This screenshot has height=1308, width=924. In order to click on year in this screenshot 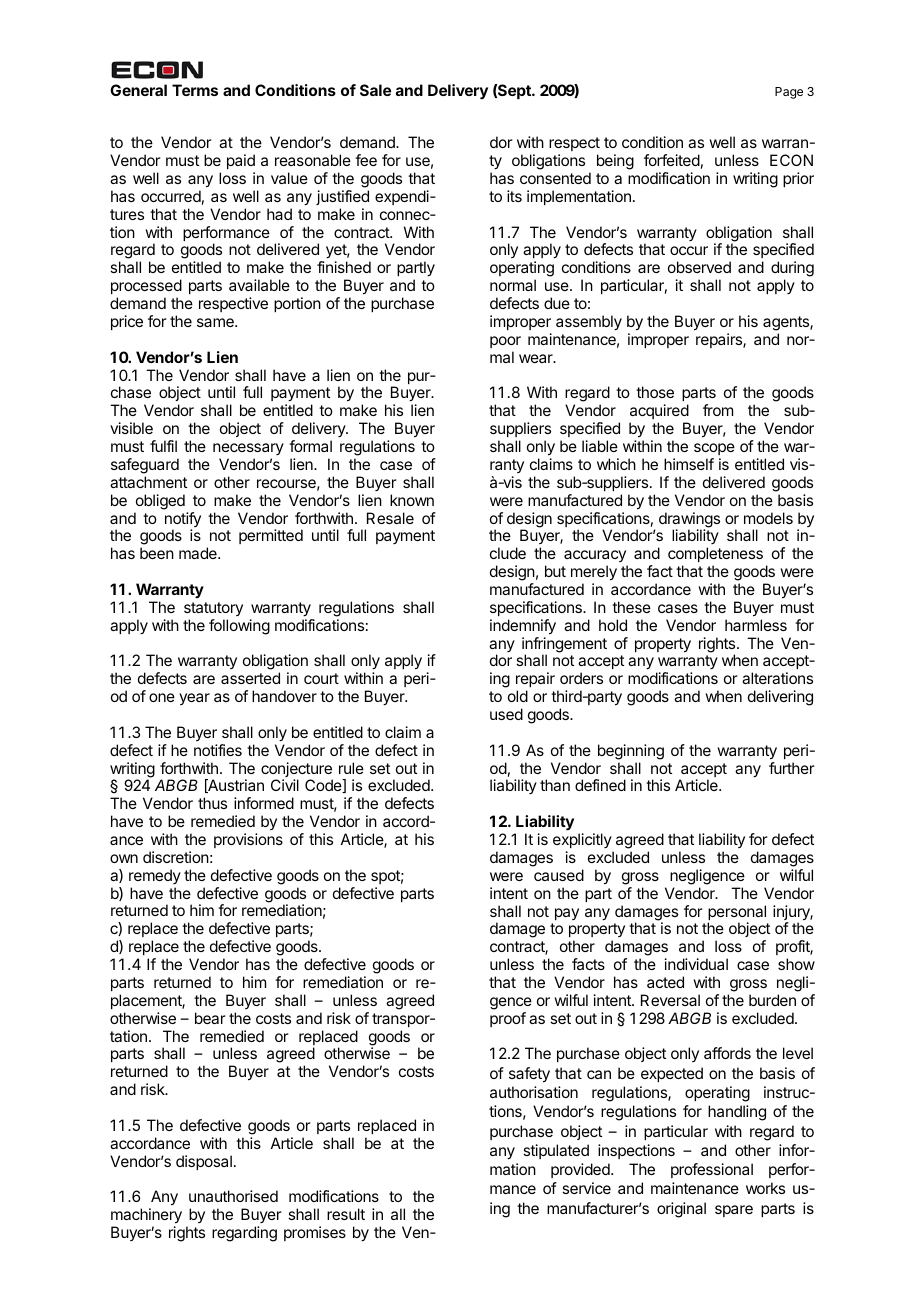, I will do `click(194, 699)`.
